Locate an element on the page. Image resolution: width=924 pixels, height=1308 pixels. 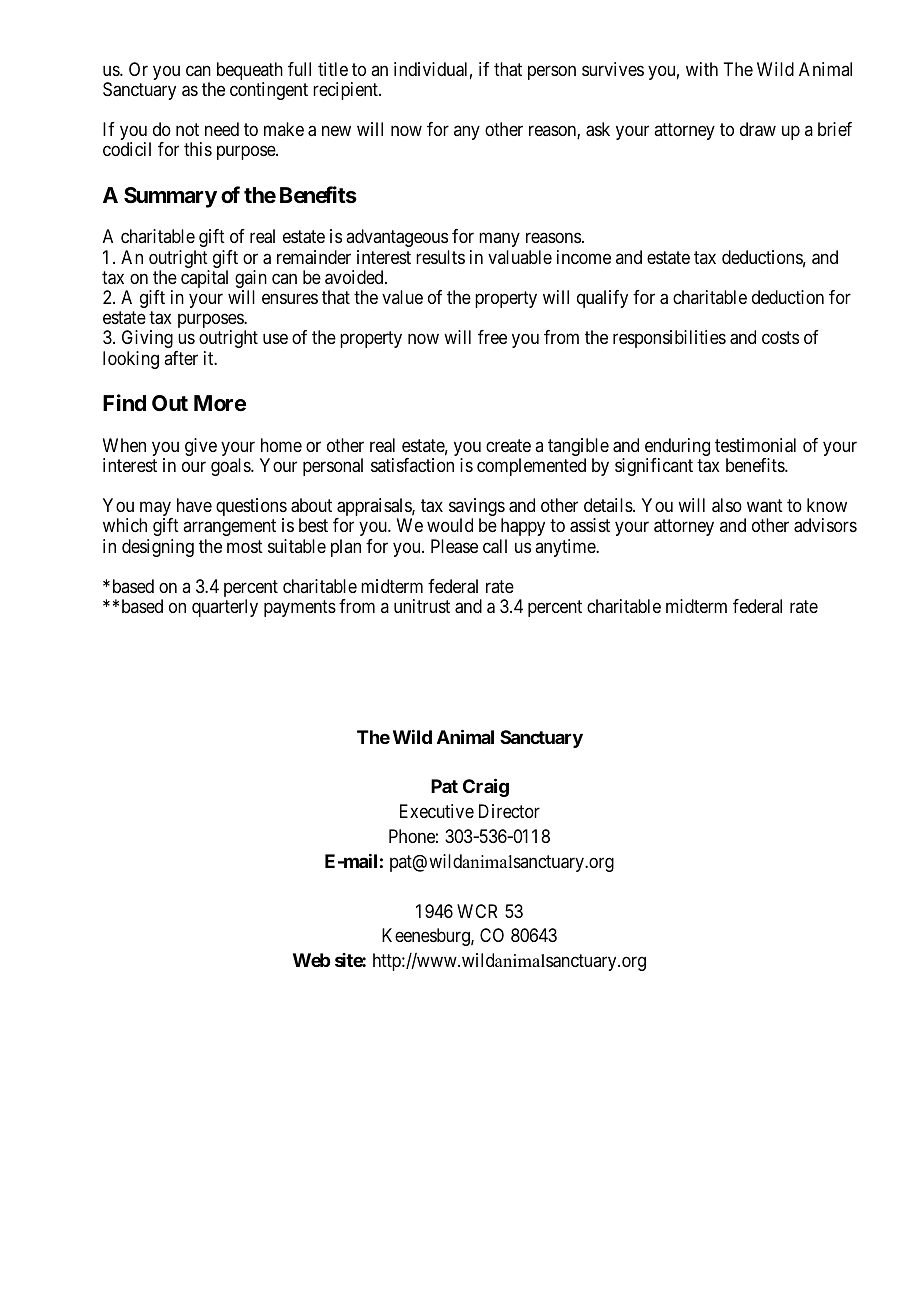
need is located at coordinates (222, 129).
